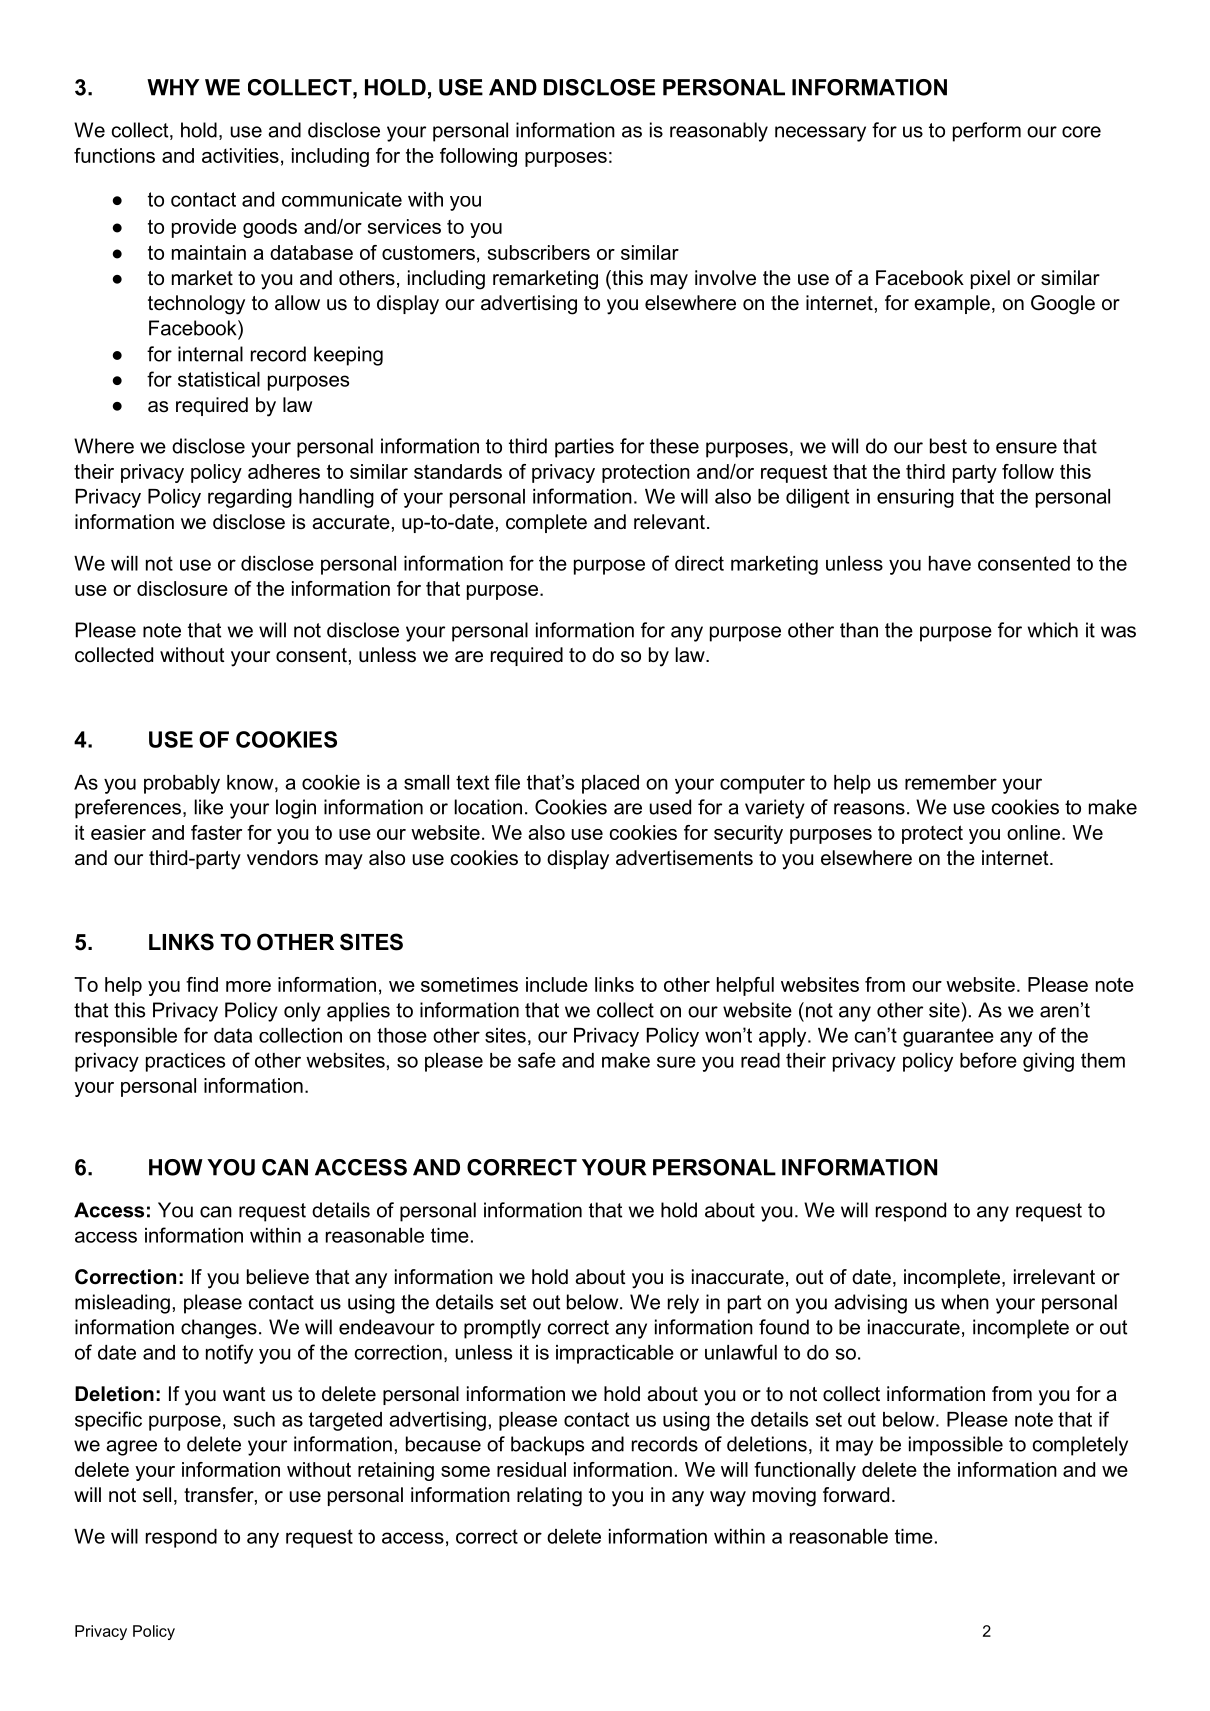 This page has height=1711, width=1210. Describe the element at coordinates (557, 984) in the page. I see `include` at that location.
